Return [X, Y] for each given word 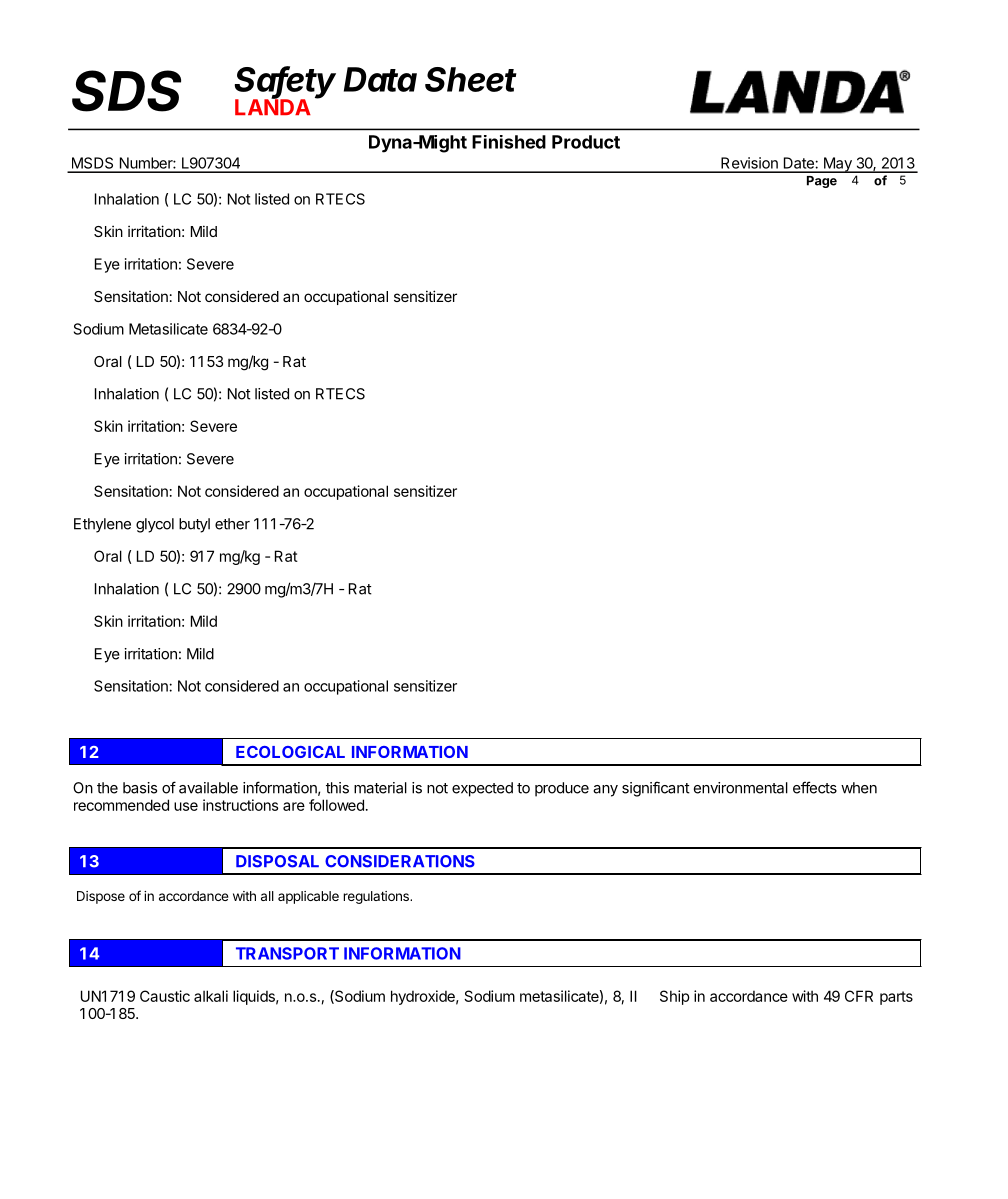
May [838, 165]
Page [822, 182]
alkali [211, 996]
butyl [194, 525]
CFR [859, 996]
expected [482, 789]
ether [232, 524]
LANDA [273, 106]
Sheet [471, 79]
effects [815, 787]
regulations [377, 897]
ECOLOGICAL [290, 752]
